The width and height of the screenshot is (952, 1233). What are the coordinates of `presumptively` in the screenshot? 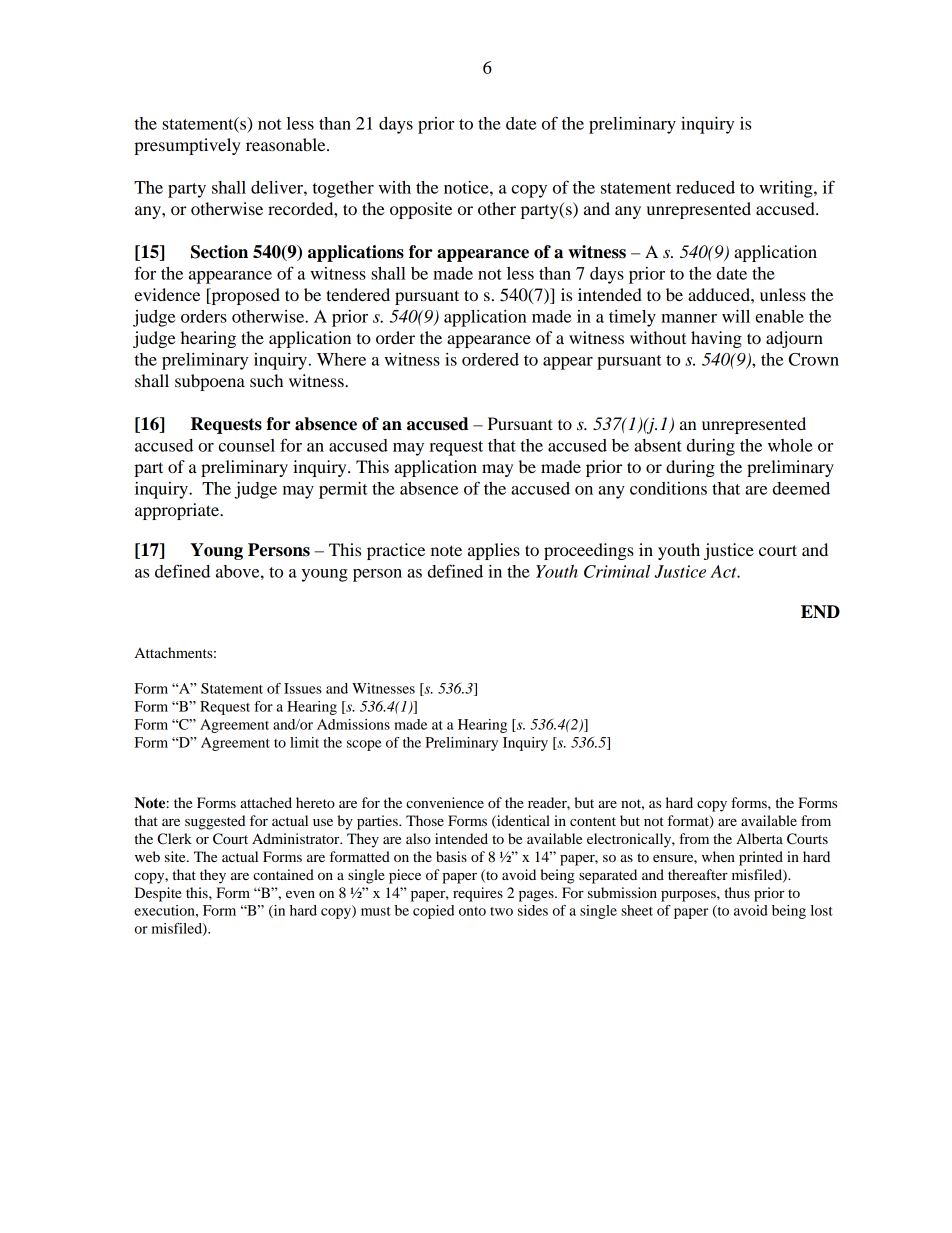 It's located at (187, 146).
